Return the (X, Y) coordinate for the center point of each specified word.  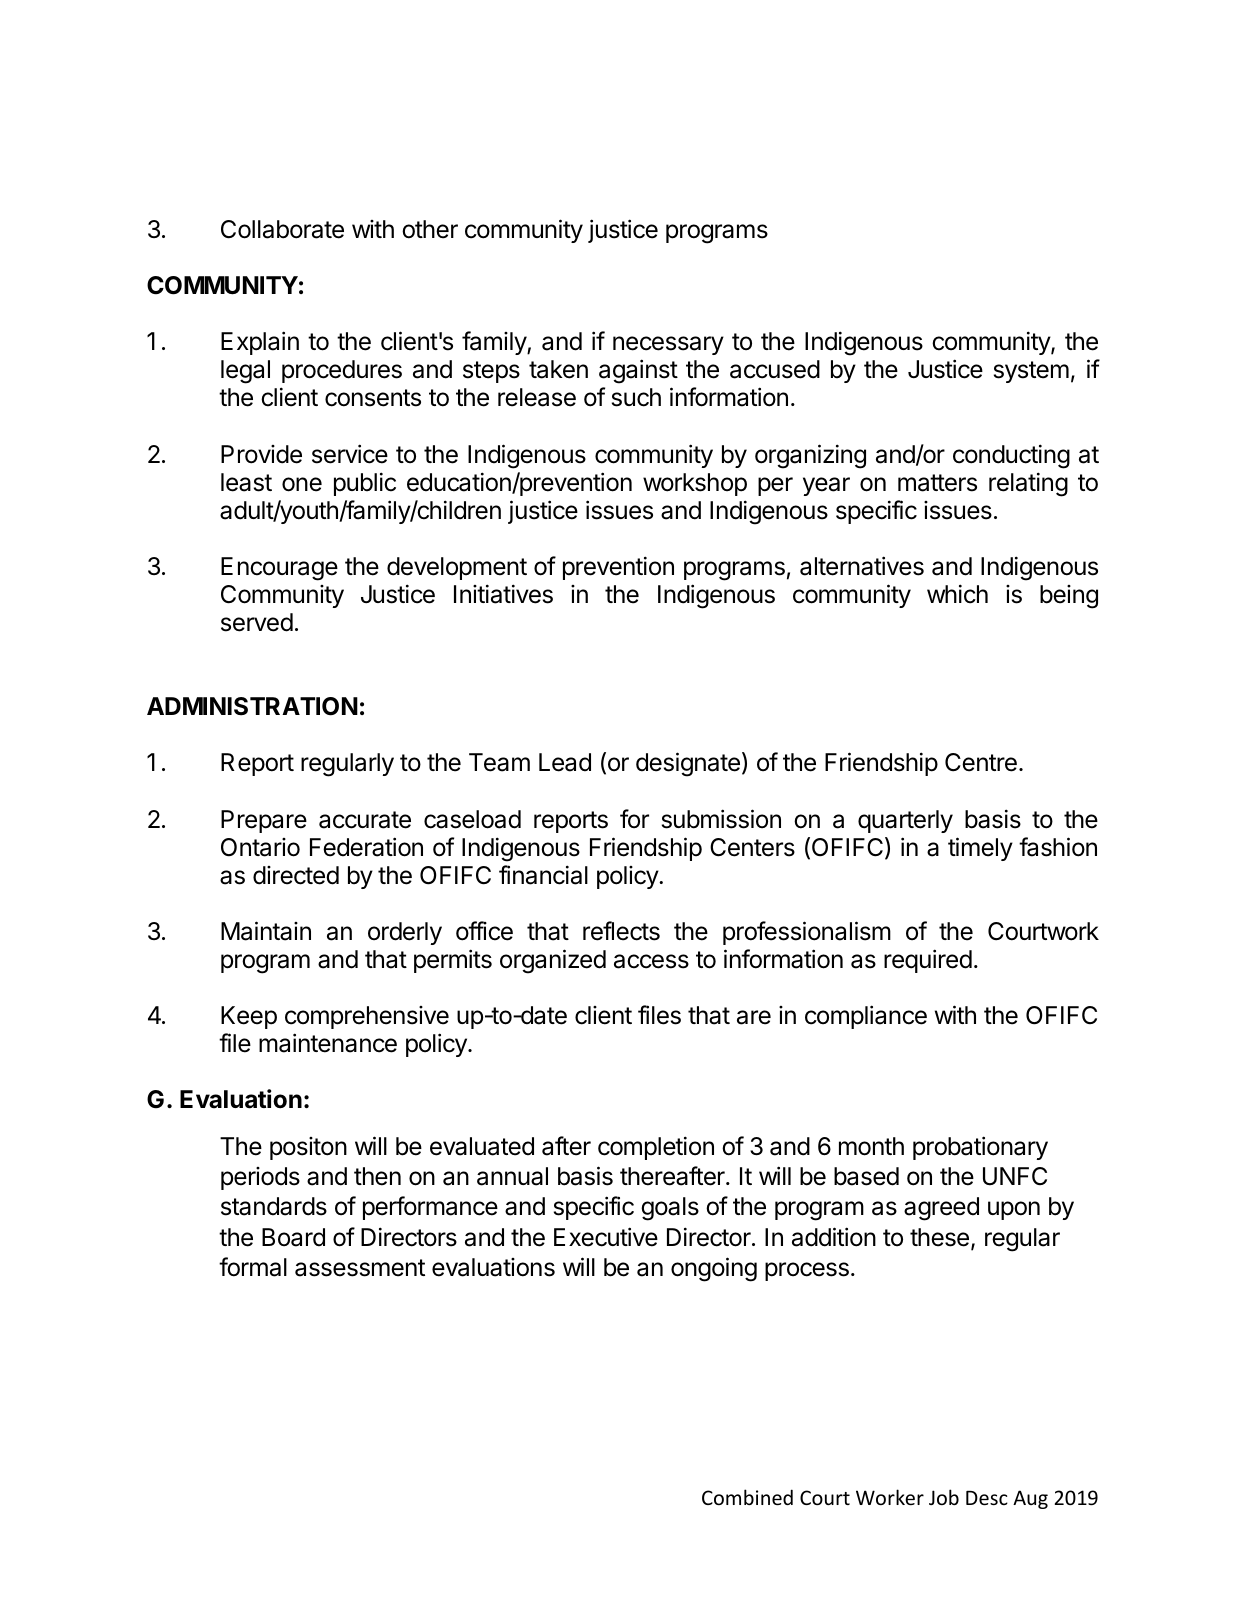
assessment (360, 1268)
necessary (668, 345)
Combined (747, 1497)
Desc (987, 1498)
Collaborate (282, 229)
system (1031, 372)
